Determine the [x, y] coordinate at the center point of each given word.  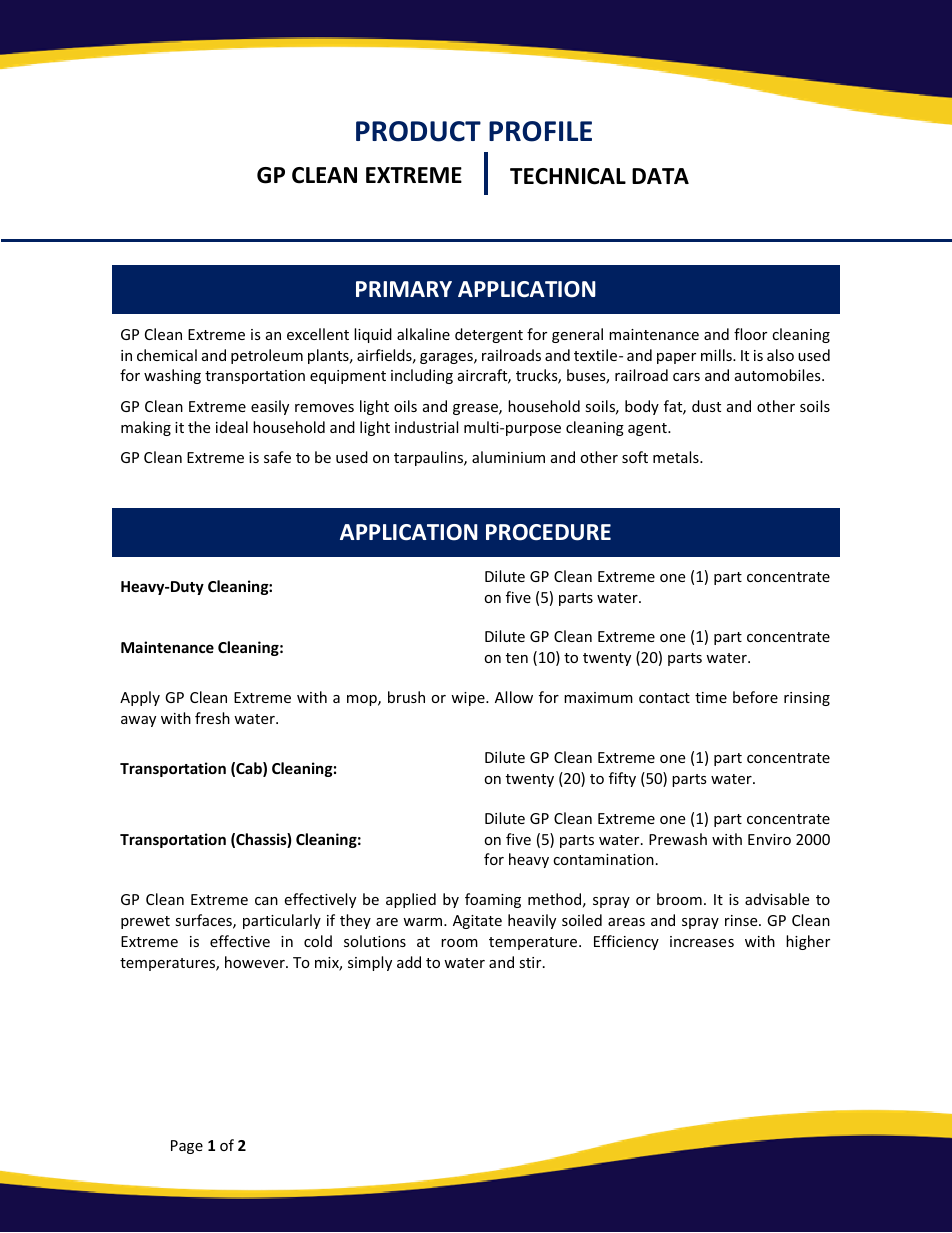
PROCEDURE [548, 532]
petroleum [267, 356]
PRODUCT [418, 131]
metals [677, 457]
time [711, 697]
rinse [742, 920]
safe [277, 457]
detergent [489, 335]
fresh [212, 718]
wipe [469, 699]
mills [717, 355]
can [266, 901]
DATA [660, 176]
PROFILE [540, 131]
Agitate [477, 922]
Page [187, 1147]
